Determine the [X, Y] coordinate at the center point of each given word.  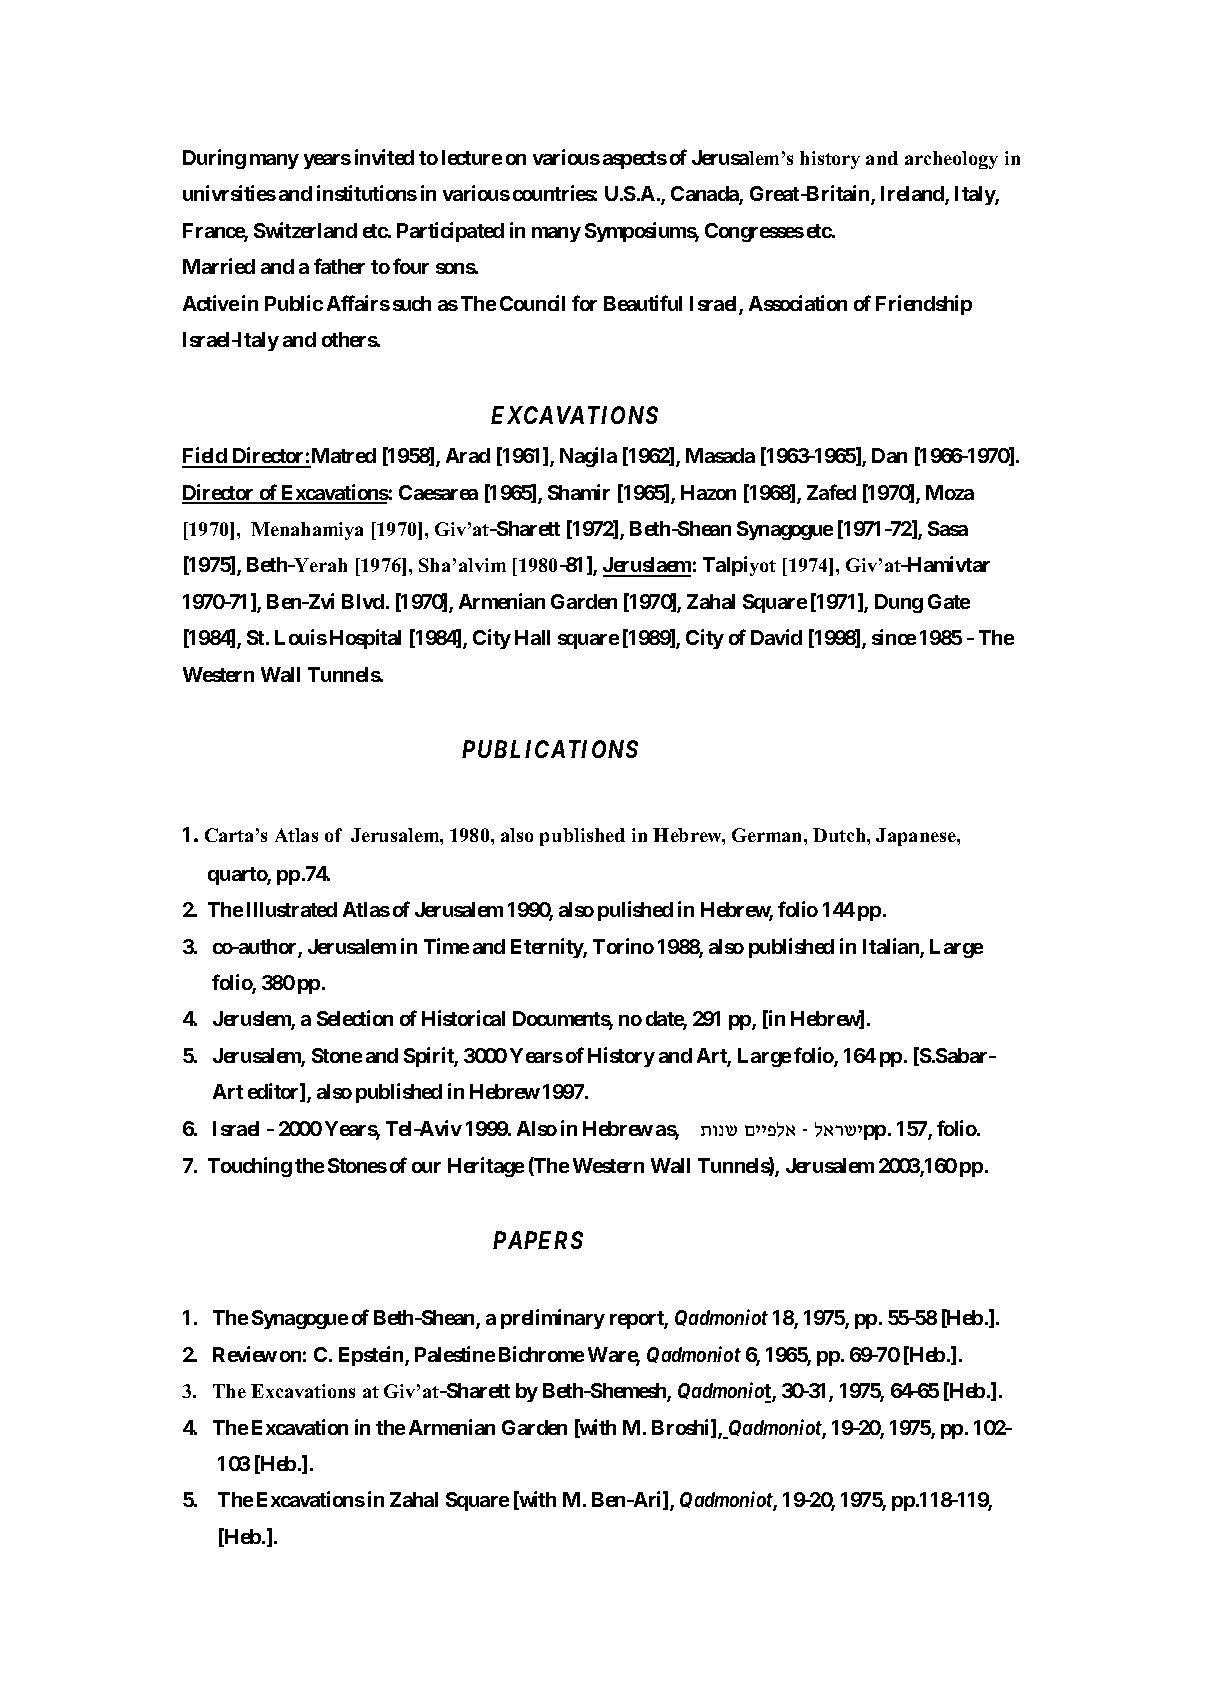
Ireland [913, 195]
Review [245, 1354]
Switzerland [305, 230]
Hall [532, 637]
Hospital [365, 639]
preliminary [553, 1319]
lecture [472, 157]
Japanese [917, 837]
